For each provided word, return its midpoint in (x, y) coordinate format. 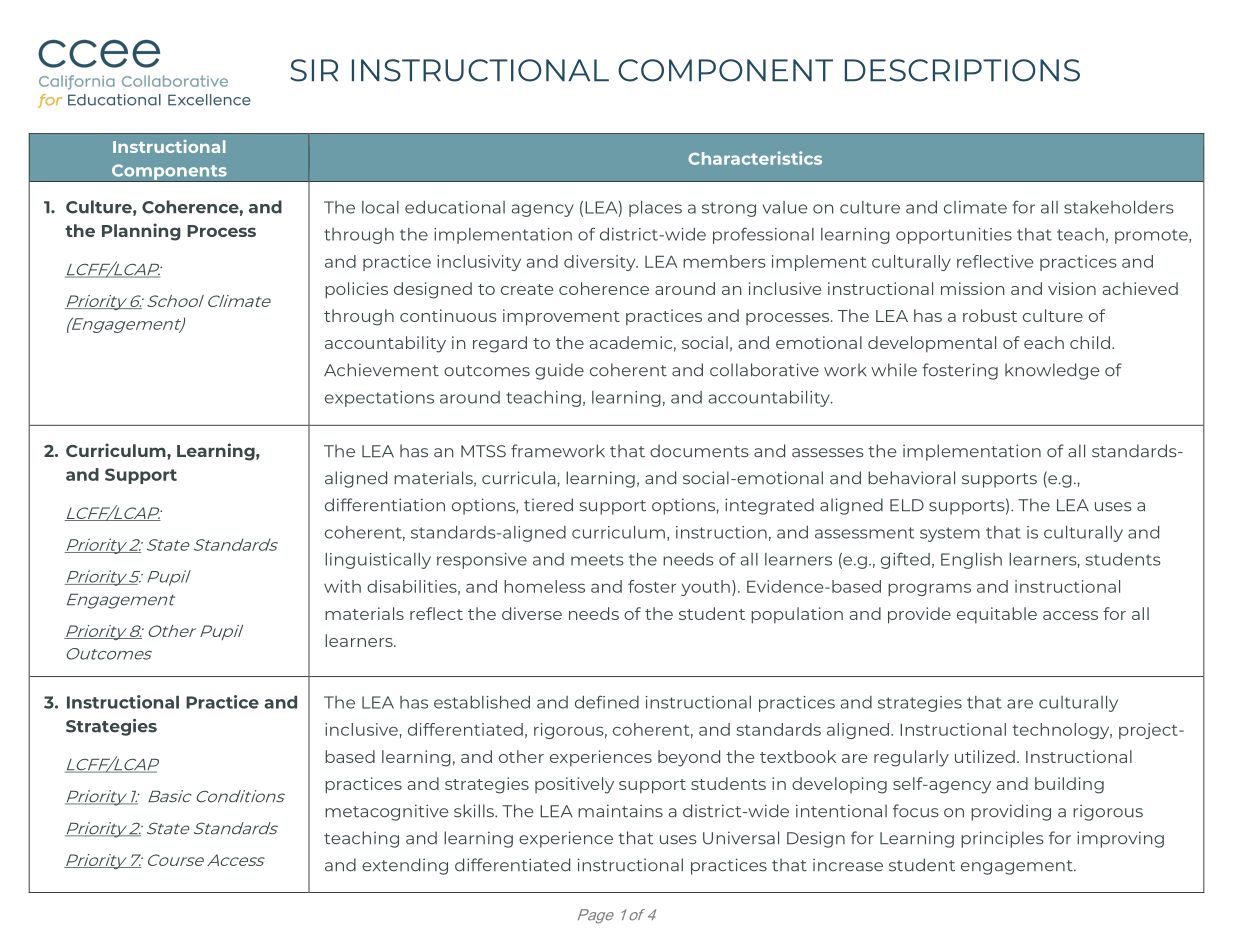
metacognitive (387, 812)
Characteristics (755, 158)
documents (699, 451)
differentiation (385, 505)
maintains (620, 811)
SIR (314, 70)
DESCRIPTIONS (962, 70)
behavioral (911, 478)
